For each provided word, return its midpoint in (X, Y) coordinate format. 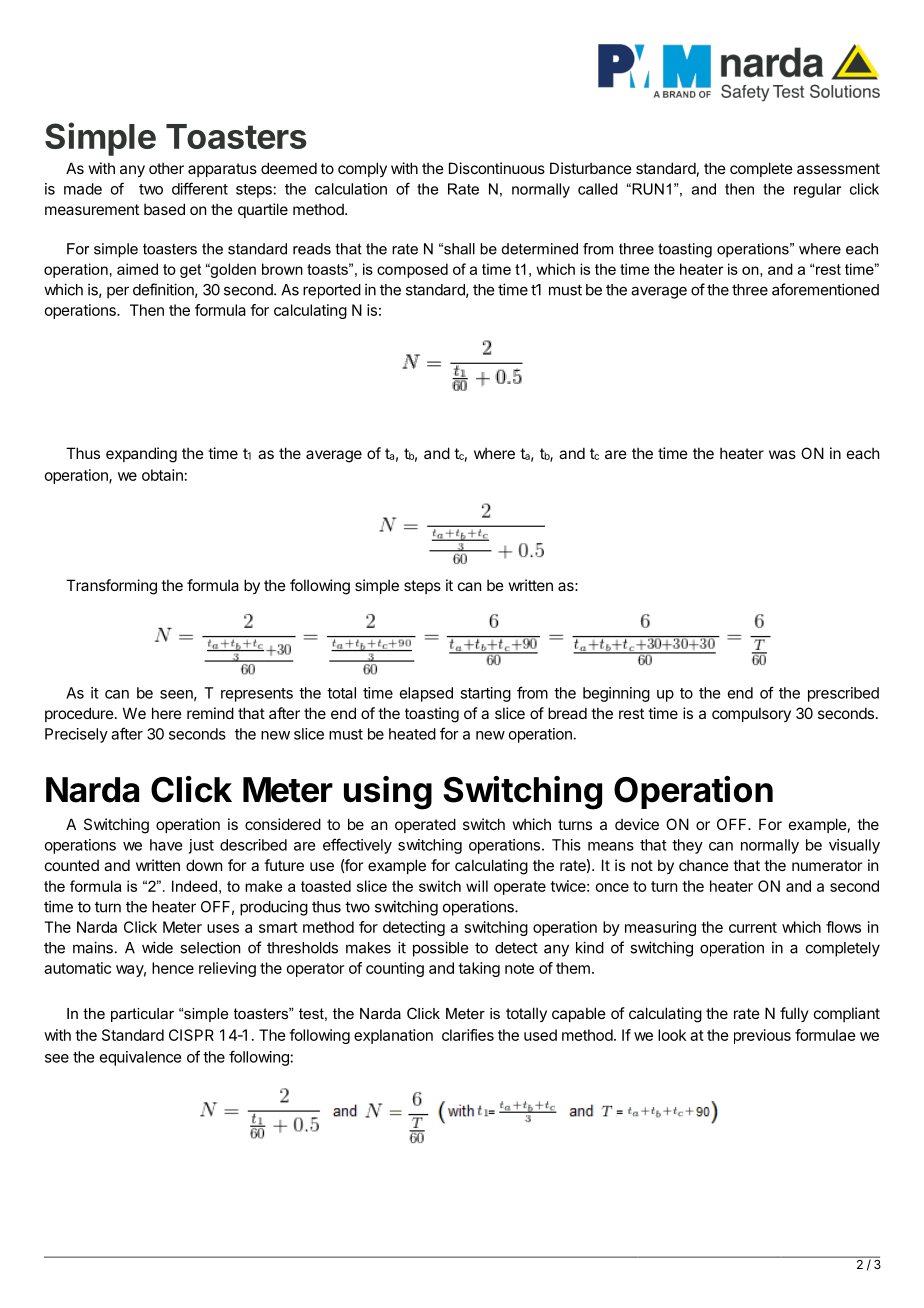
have (166, 845)
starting (485, 694)
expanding (141, 455)
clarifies (468, 1035)
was (782, 454)
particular (142, 1015)
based (164, 209)
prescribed (843, 694)
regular (817, 190)
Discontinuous (497, 168)
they (687, 846)
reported (332, 291)
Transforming (111, 587)
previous (762, 1036)
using (388, 793)
